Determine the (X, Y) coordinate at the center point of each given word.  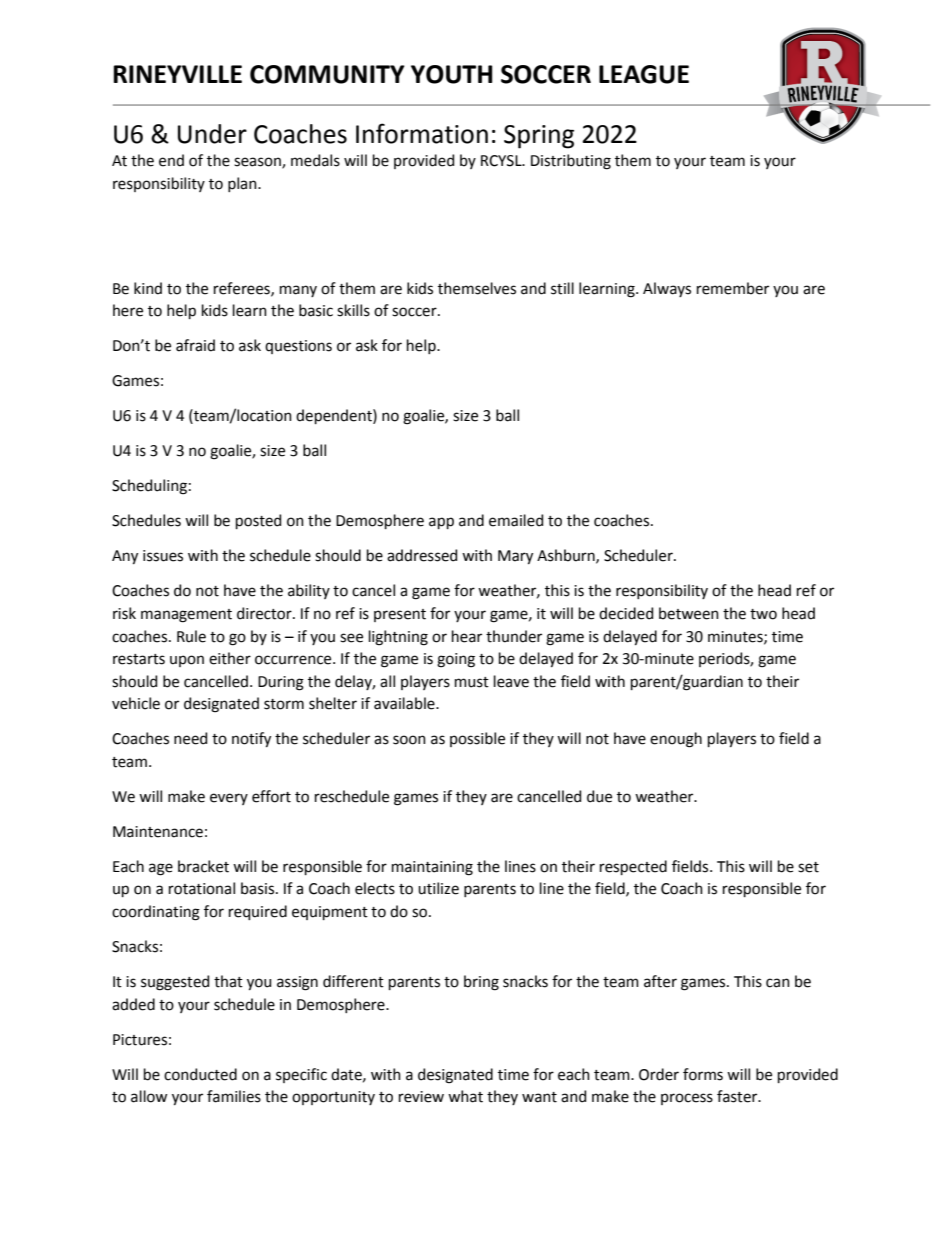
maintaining (432, 868)
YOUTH (452, 74)
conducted (200, 1074)
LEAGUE (644, 74)
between (689, 613)
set (808, 867)
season (258, 163)
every (229, 799)
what (465, 1096)
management (186, 616)
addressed (422, 555)
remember (733, 288)
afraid (195, 345)
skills (353, 310)
